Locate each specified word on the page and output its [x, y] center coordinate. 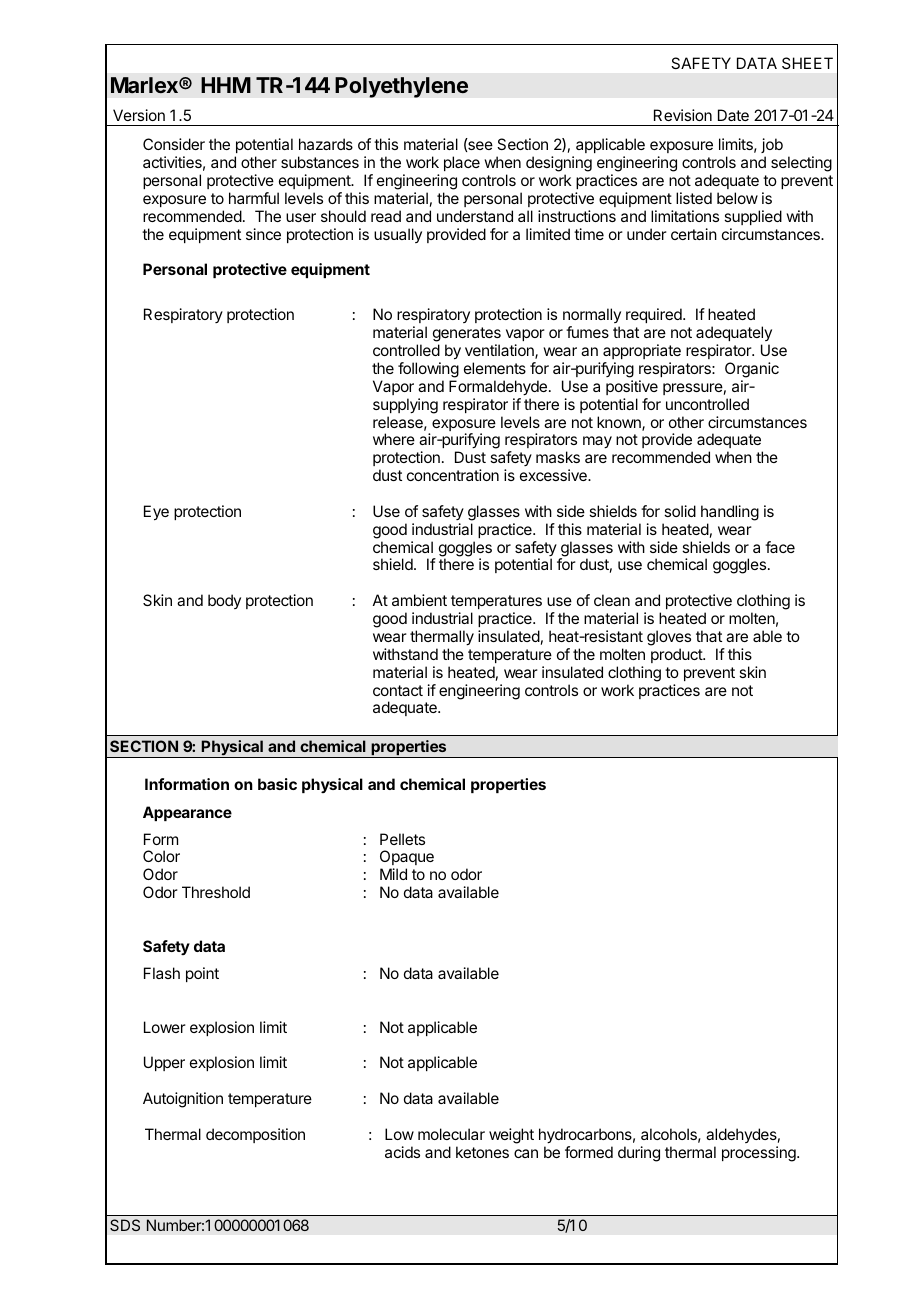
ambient [419, 600]
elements [495, 368]
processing [760, 1154]
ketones [482, 1152]
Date [733, 115]
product [677, 655]
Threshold [216, 892]
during [639, 1154]
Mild [393, 874]
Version [139, 115]
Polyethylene [401, 87]
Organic [752, 370]
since [263, 234]
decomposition [255, 1135]
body [224, 601]
